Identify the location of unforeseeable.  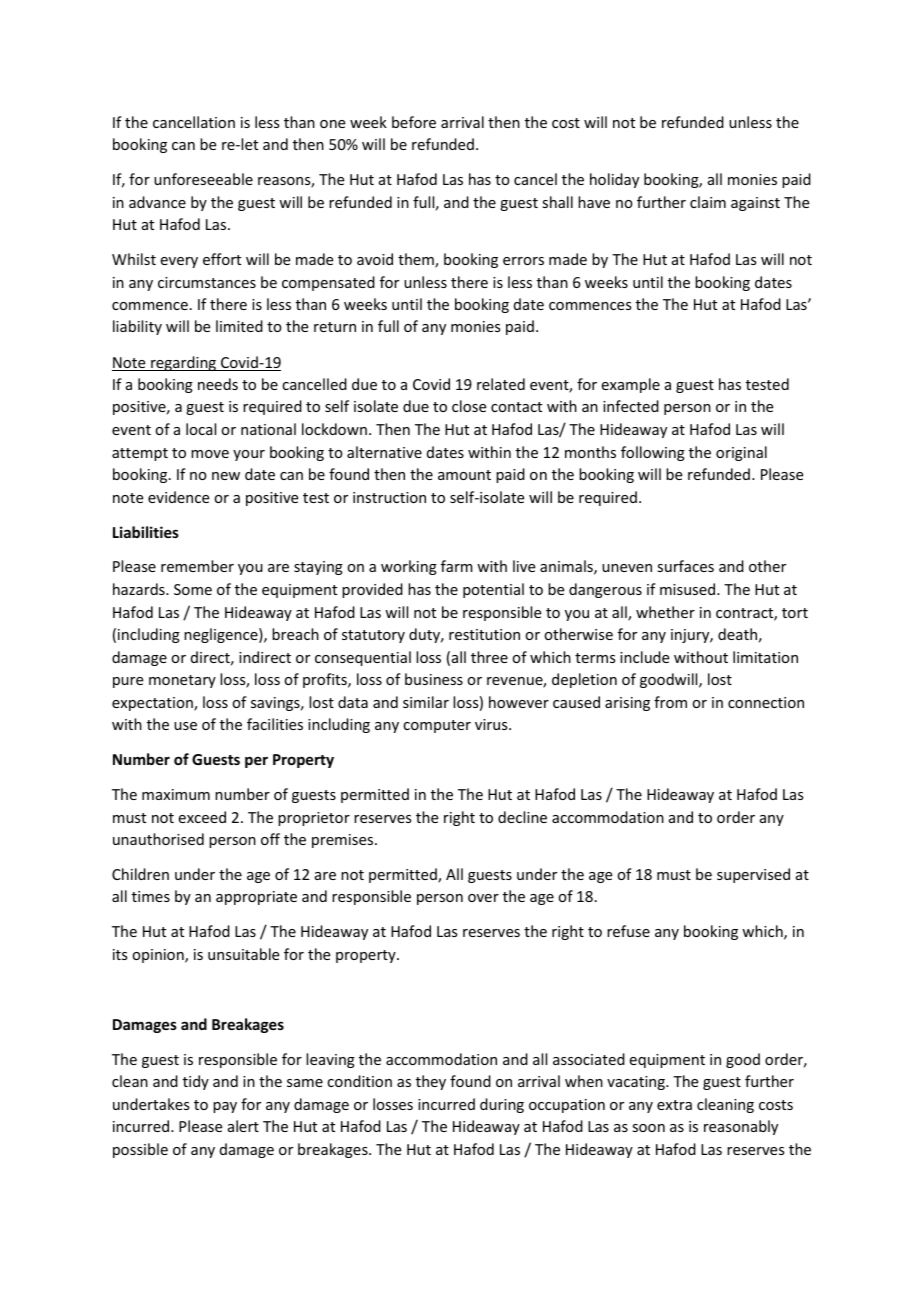
(203, 179).
